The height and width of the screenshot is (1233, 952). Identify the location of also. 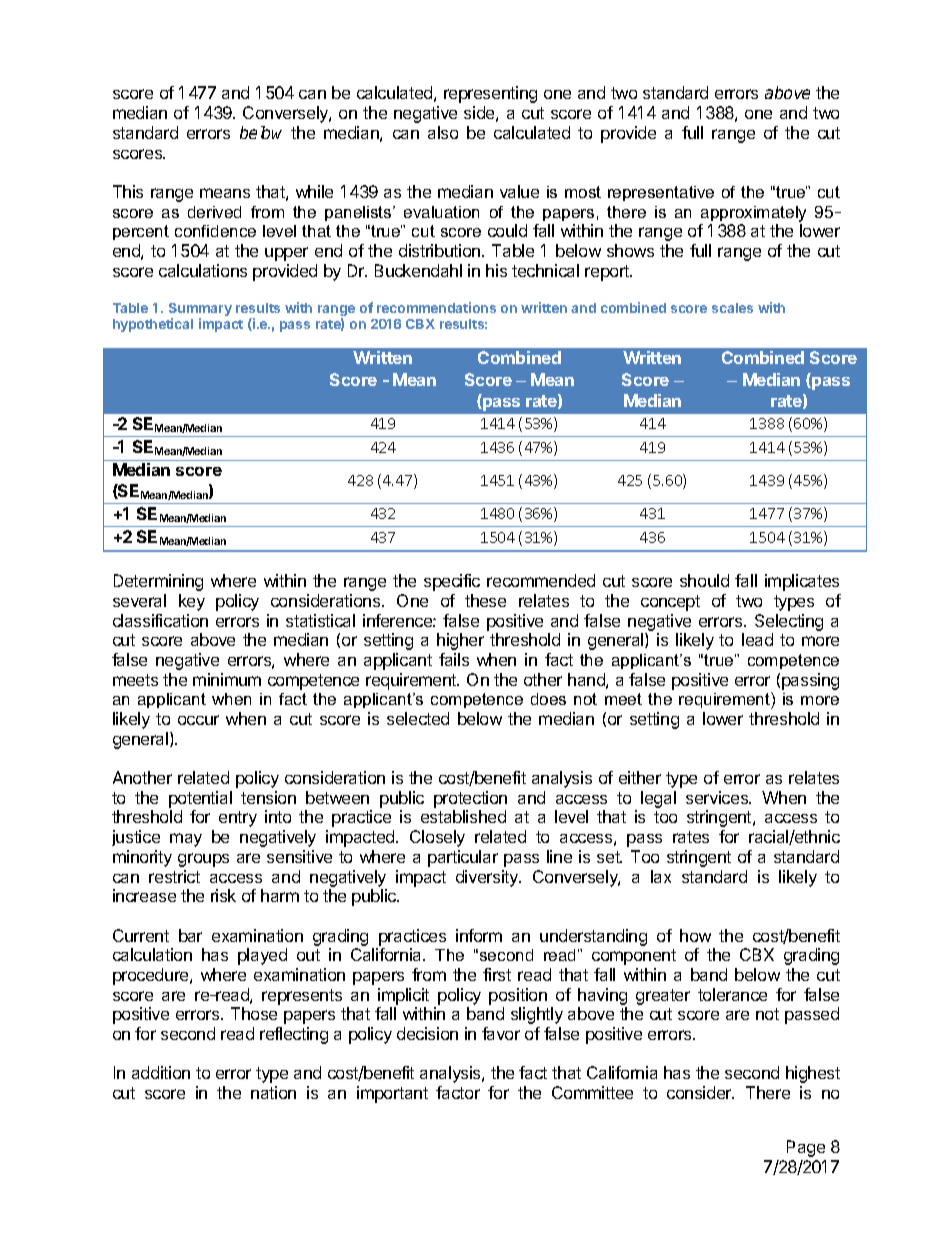
(443, 132).
